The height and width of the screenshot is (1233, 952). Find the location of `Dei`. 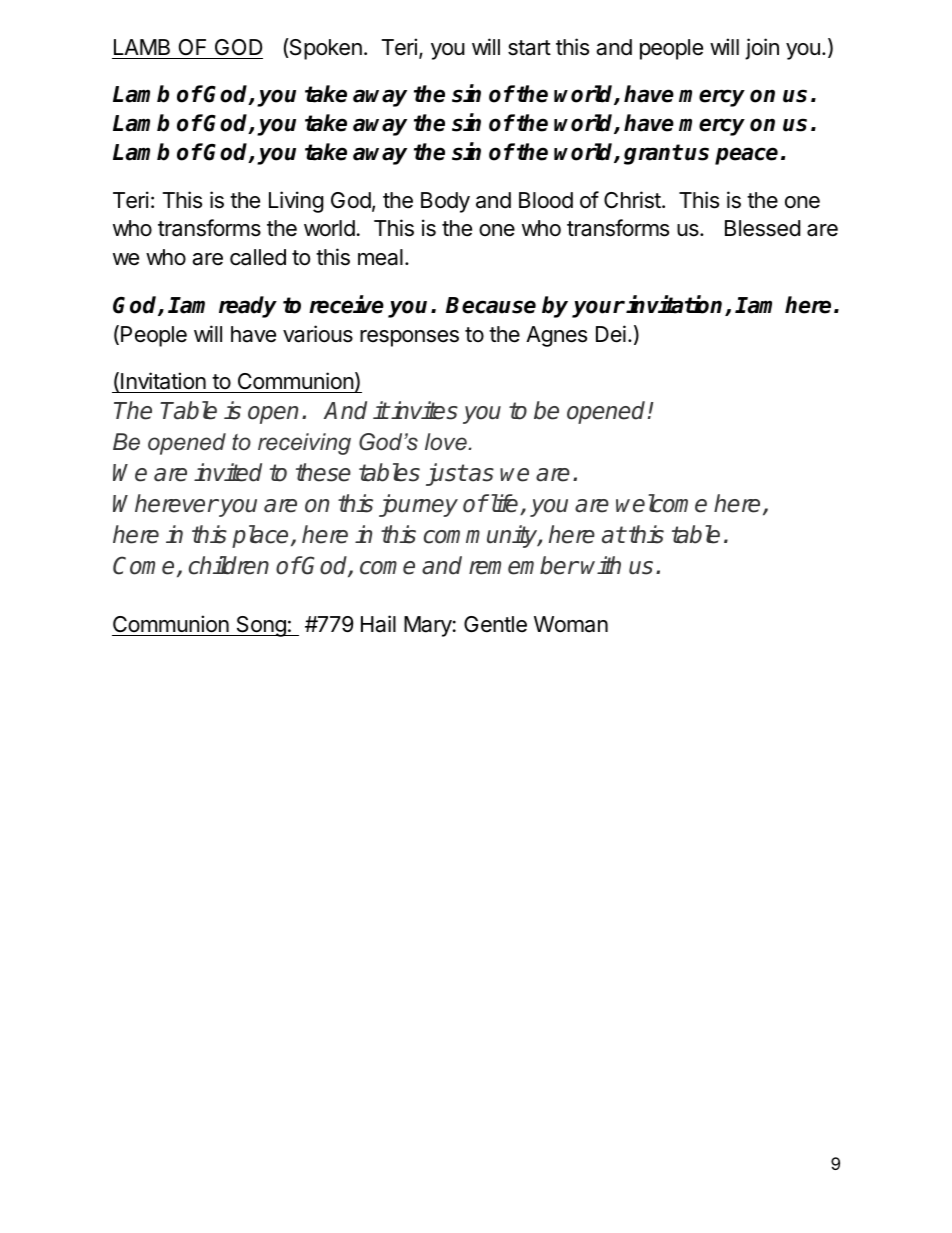

Dei is located at coordinates (611, 334).
